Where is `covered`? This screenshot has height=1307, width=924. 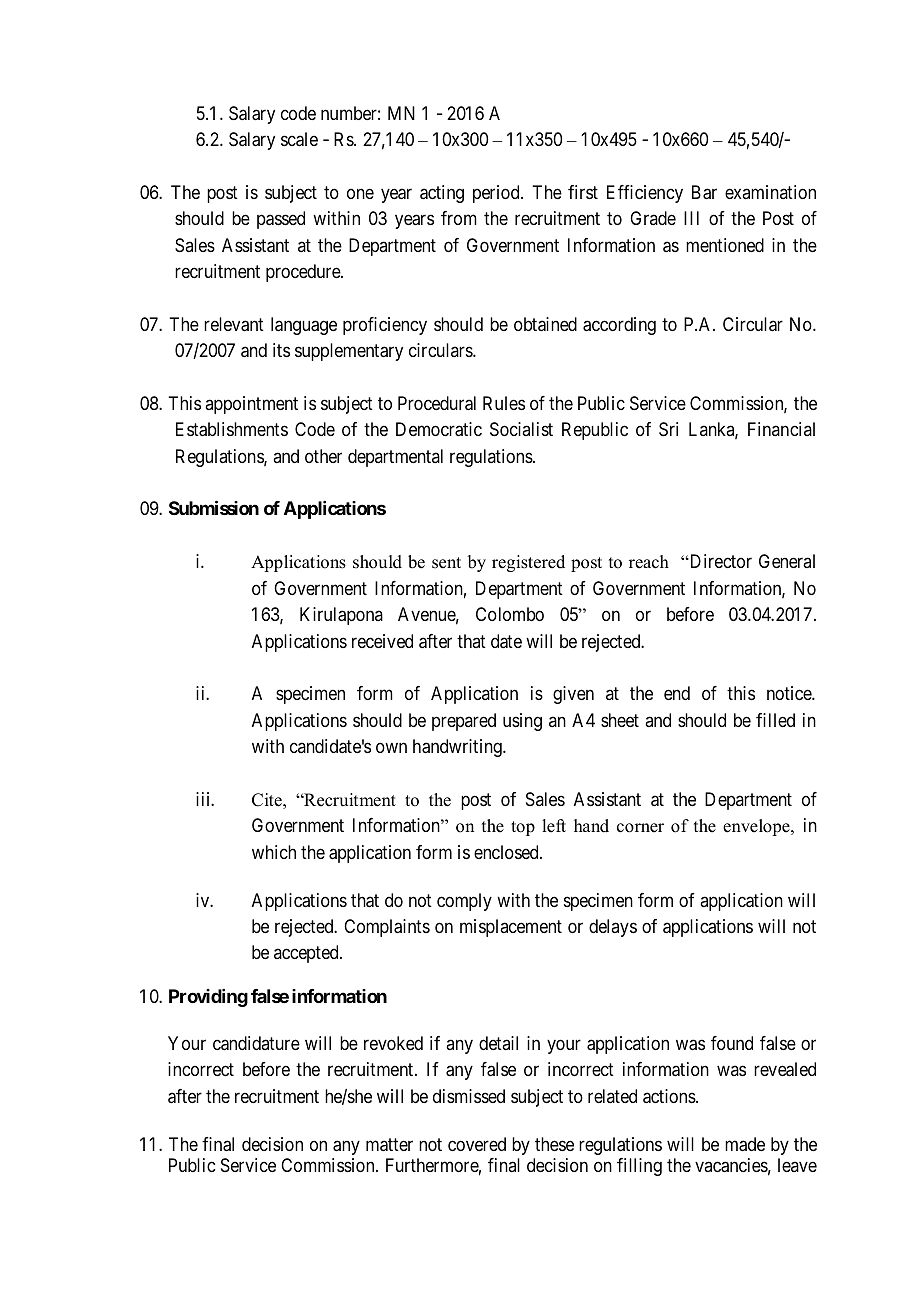
covered is located at coordinates (477, 1144).
